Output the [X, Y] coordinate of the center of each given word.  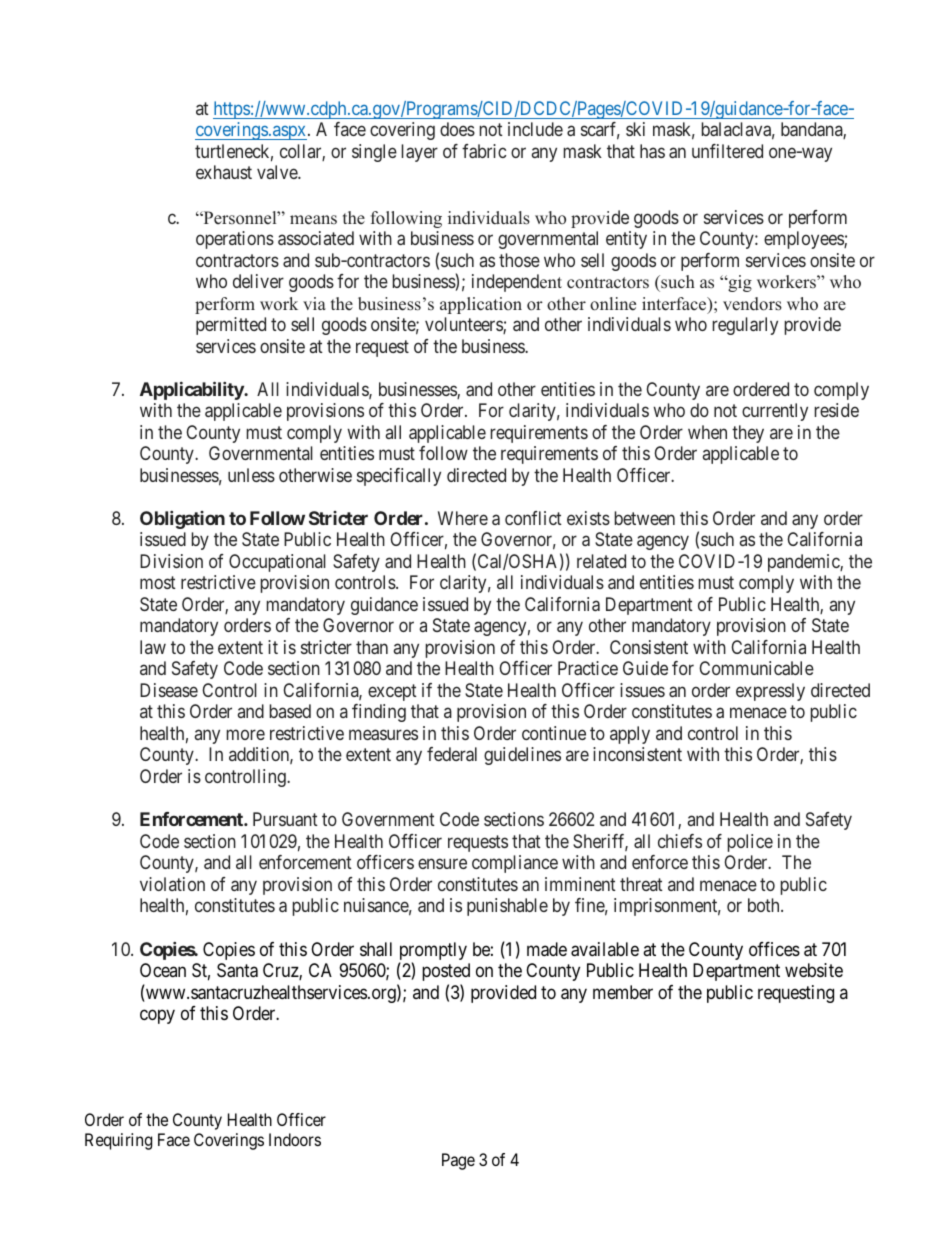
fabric [484, 151]
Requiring [118, 1141]
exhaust [224, 172]
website [814, 970]
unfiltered [727, 151]
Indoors [295, 1139]
